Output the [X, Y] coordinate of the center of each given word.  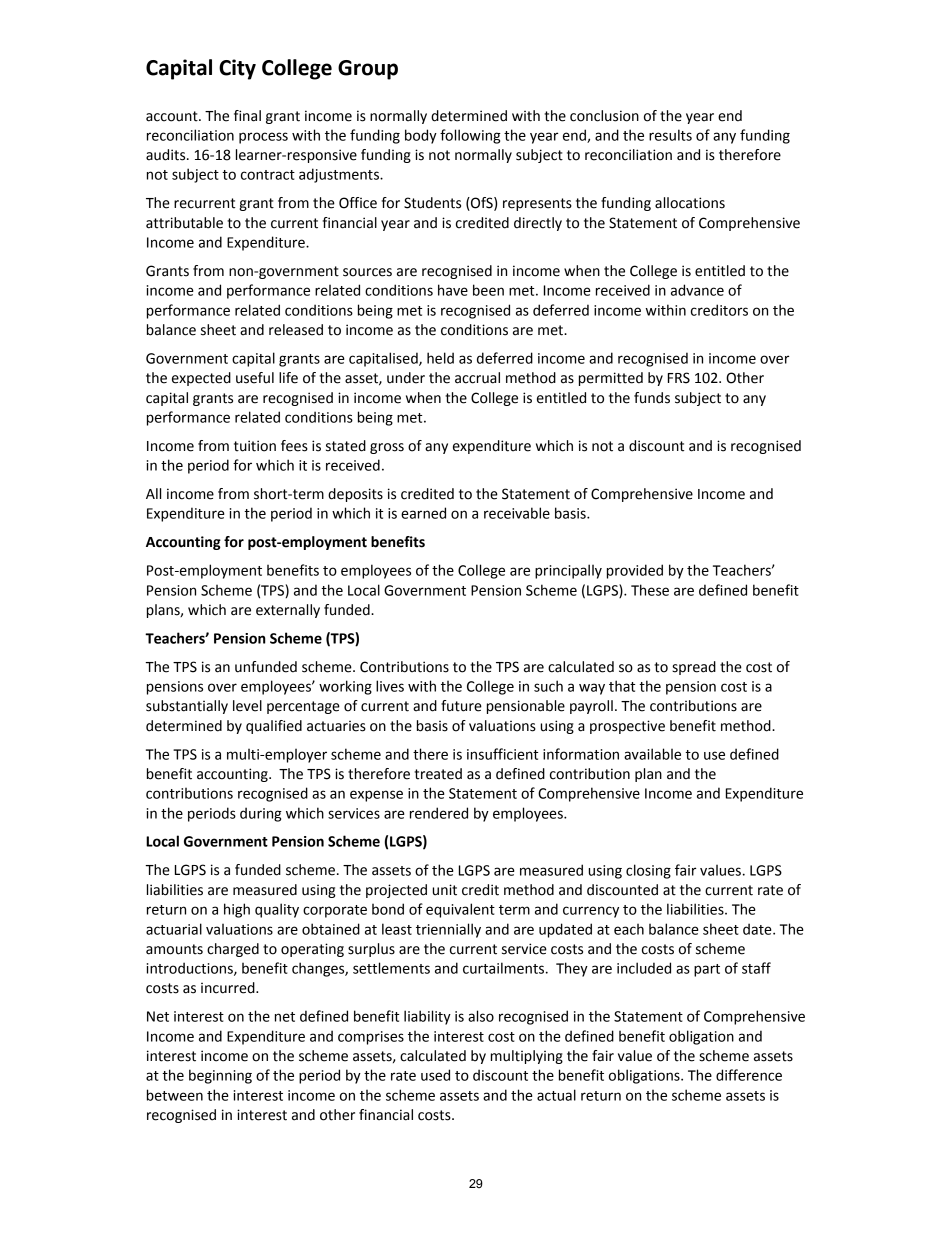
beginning [220, 1076]
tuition [255, 446]
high [237, 910]
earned [423, 513]
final [247, 116]
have [453, 290]
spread [694, 668]
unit [445, 890]
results [670, 135]
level [247, 706]
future [461, 706]
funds [652, 398]
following [470, 136]
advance [697, 290]
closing [648, 871]
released [296, 330]
